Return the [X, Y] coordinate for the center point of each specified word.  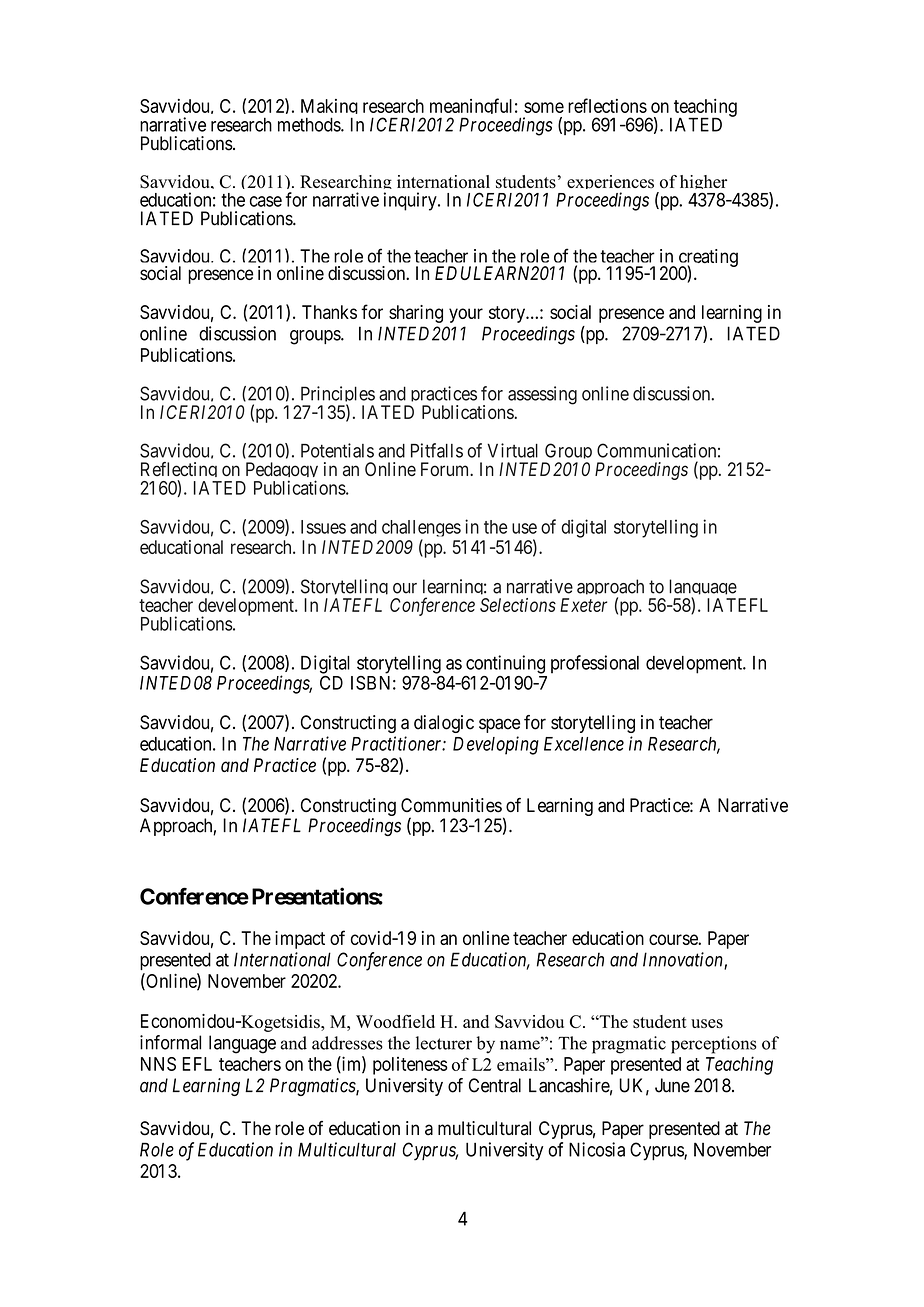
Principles [336, 396]
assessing [542, 395]
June [672, 1085]
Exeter [583, 605]
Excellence [584, 744]
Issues [323, 527]
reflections [607, 105]
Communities [451, 805]
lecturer [444, 1043]
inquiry [411, 201]
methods [310, 124]
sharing [416, 314]
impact [300, 940]
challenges [421, 530]
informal [170, 1042]
